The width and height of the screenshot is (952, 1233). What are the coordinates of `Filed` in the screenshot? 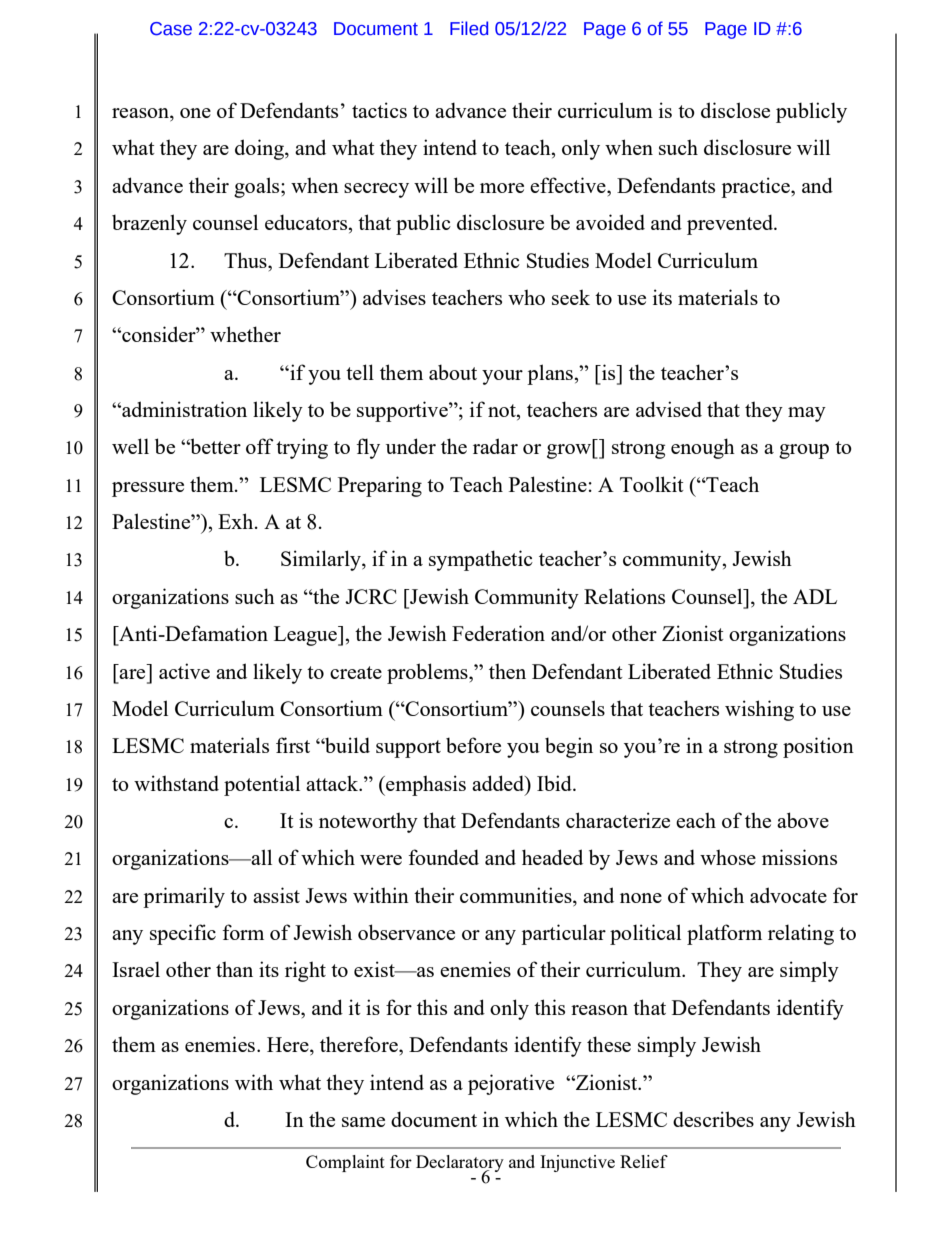 It's located at (469, 28).
